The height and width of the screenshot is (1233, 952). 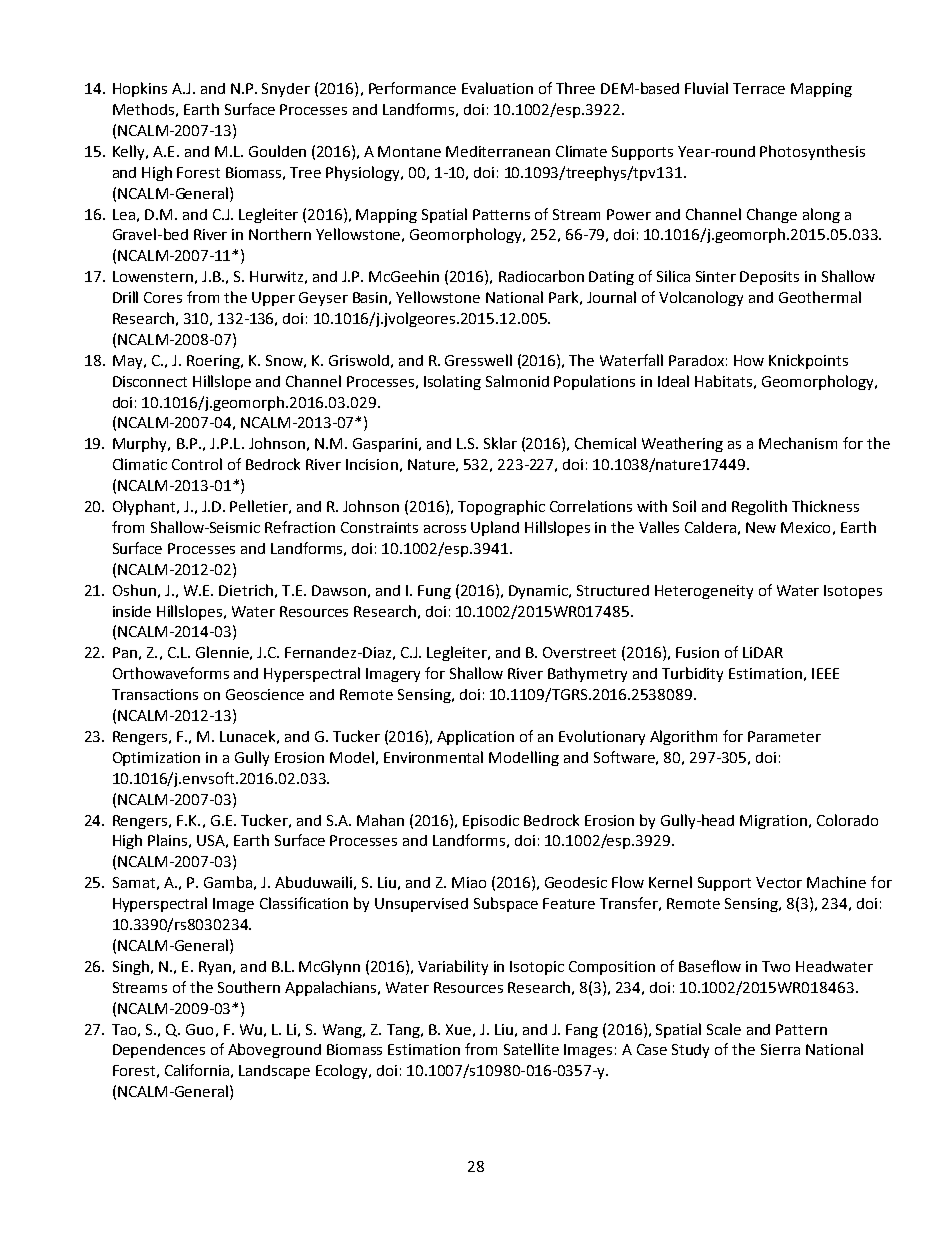 What do you see at coordinates (199, 1029) in the screenshot?
I see `Guo` at bounding box center [199, 1029].
